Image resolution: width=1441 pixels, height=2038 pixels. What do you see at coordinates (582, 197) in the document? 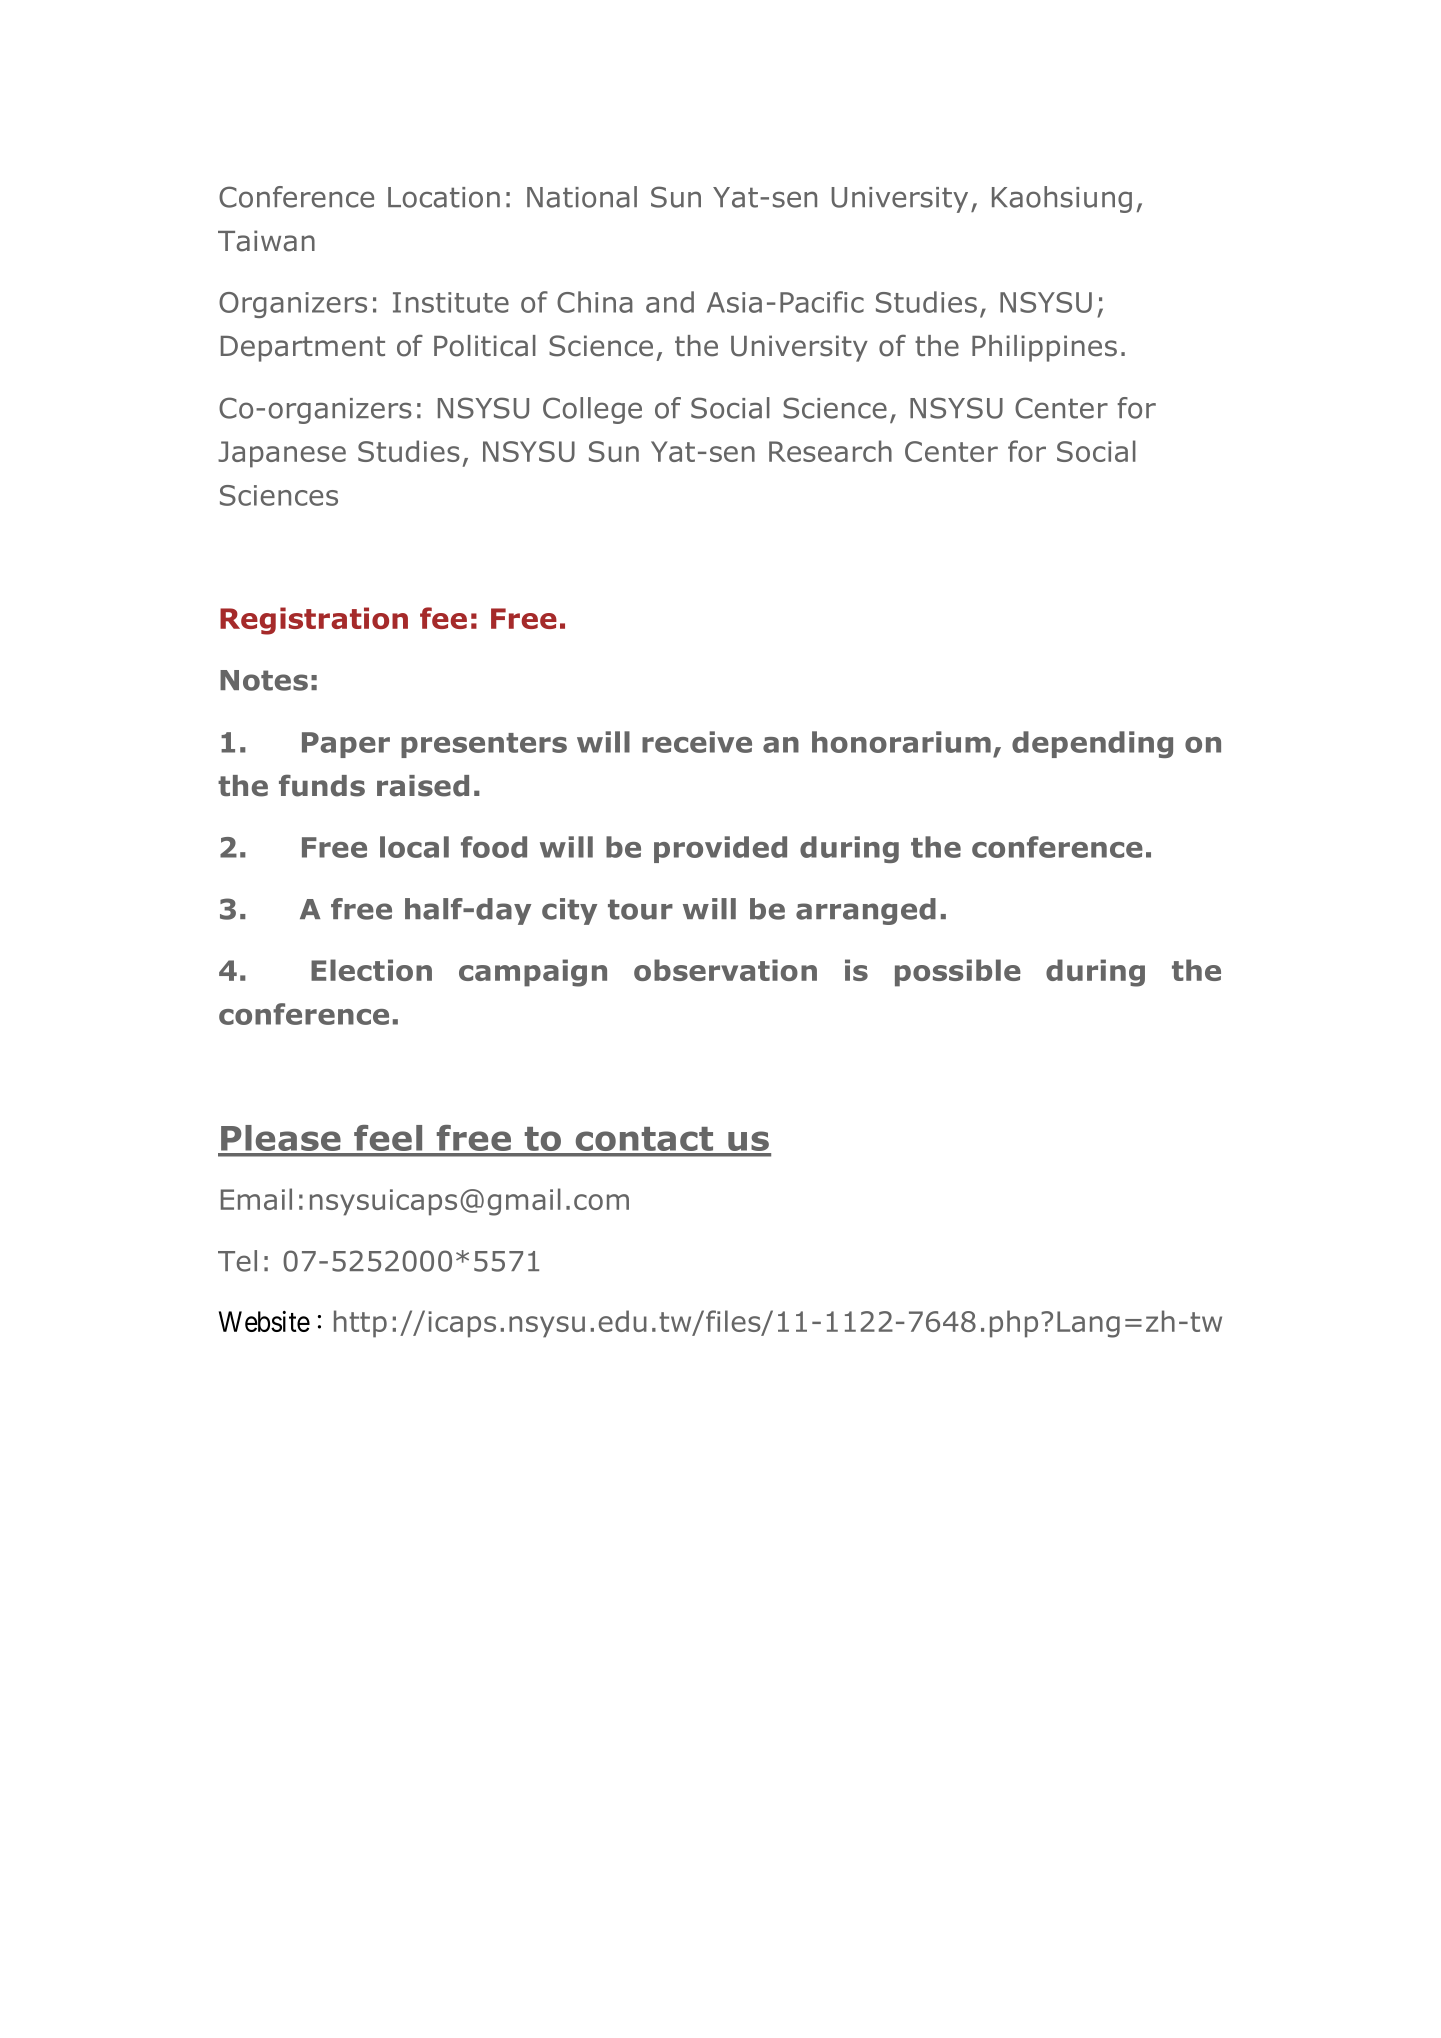
I see `National` at bounding box center [582, 197].
